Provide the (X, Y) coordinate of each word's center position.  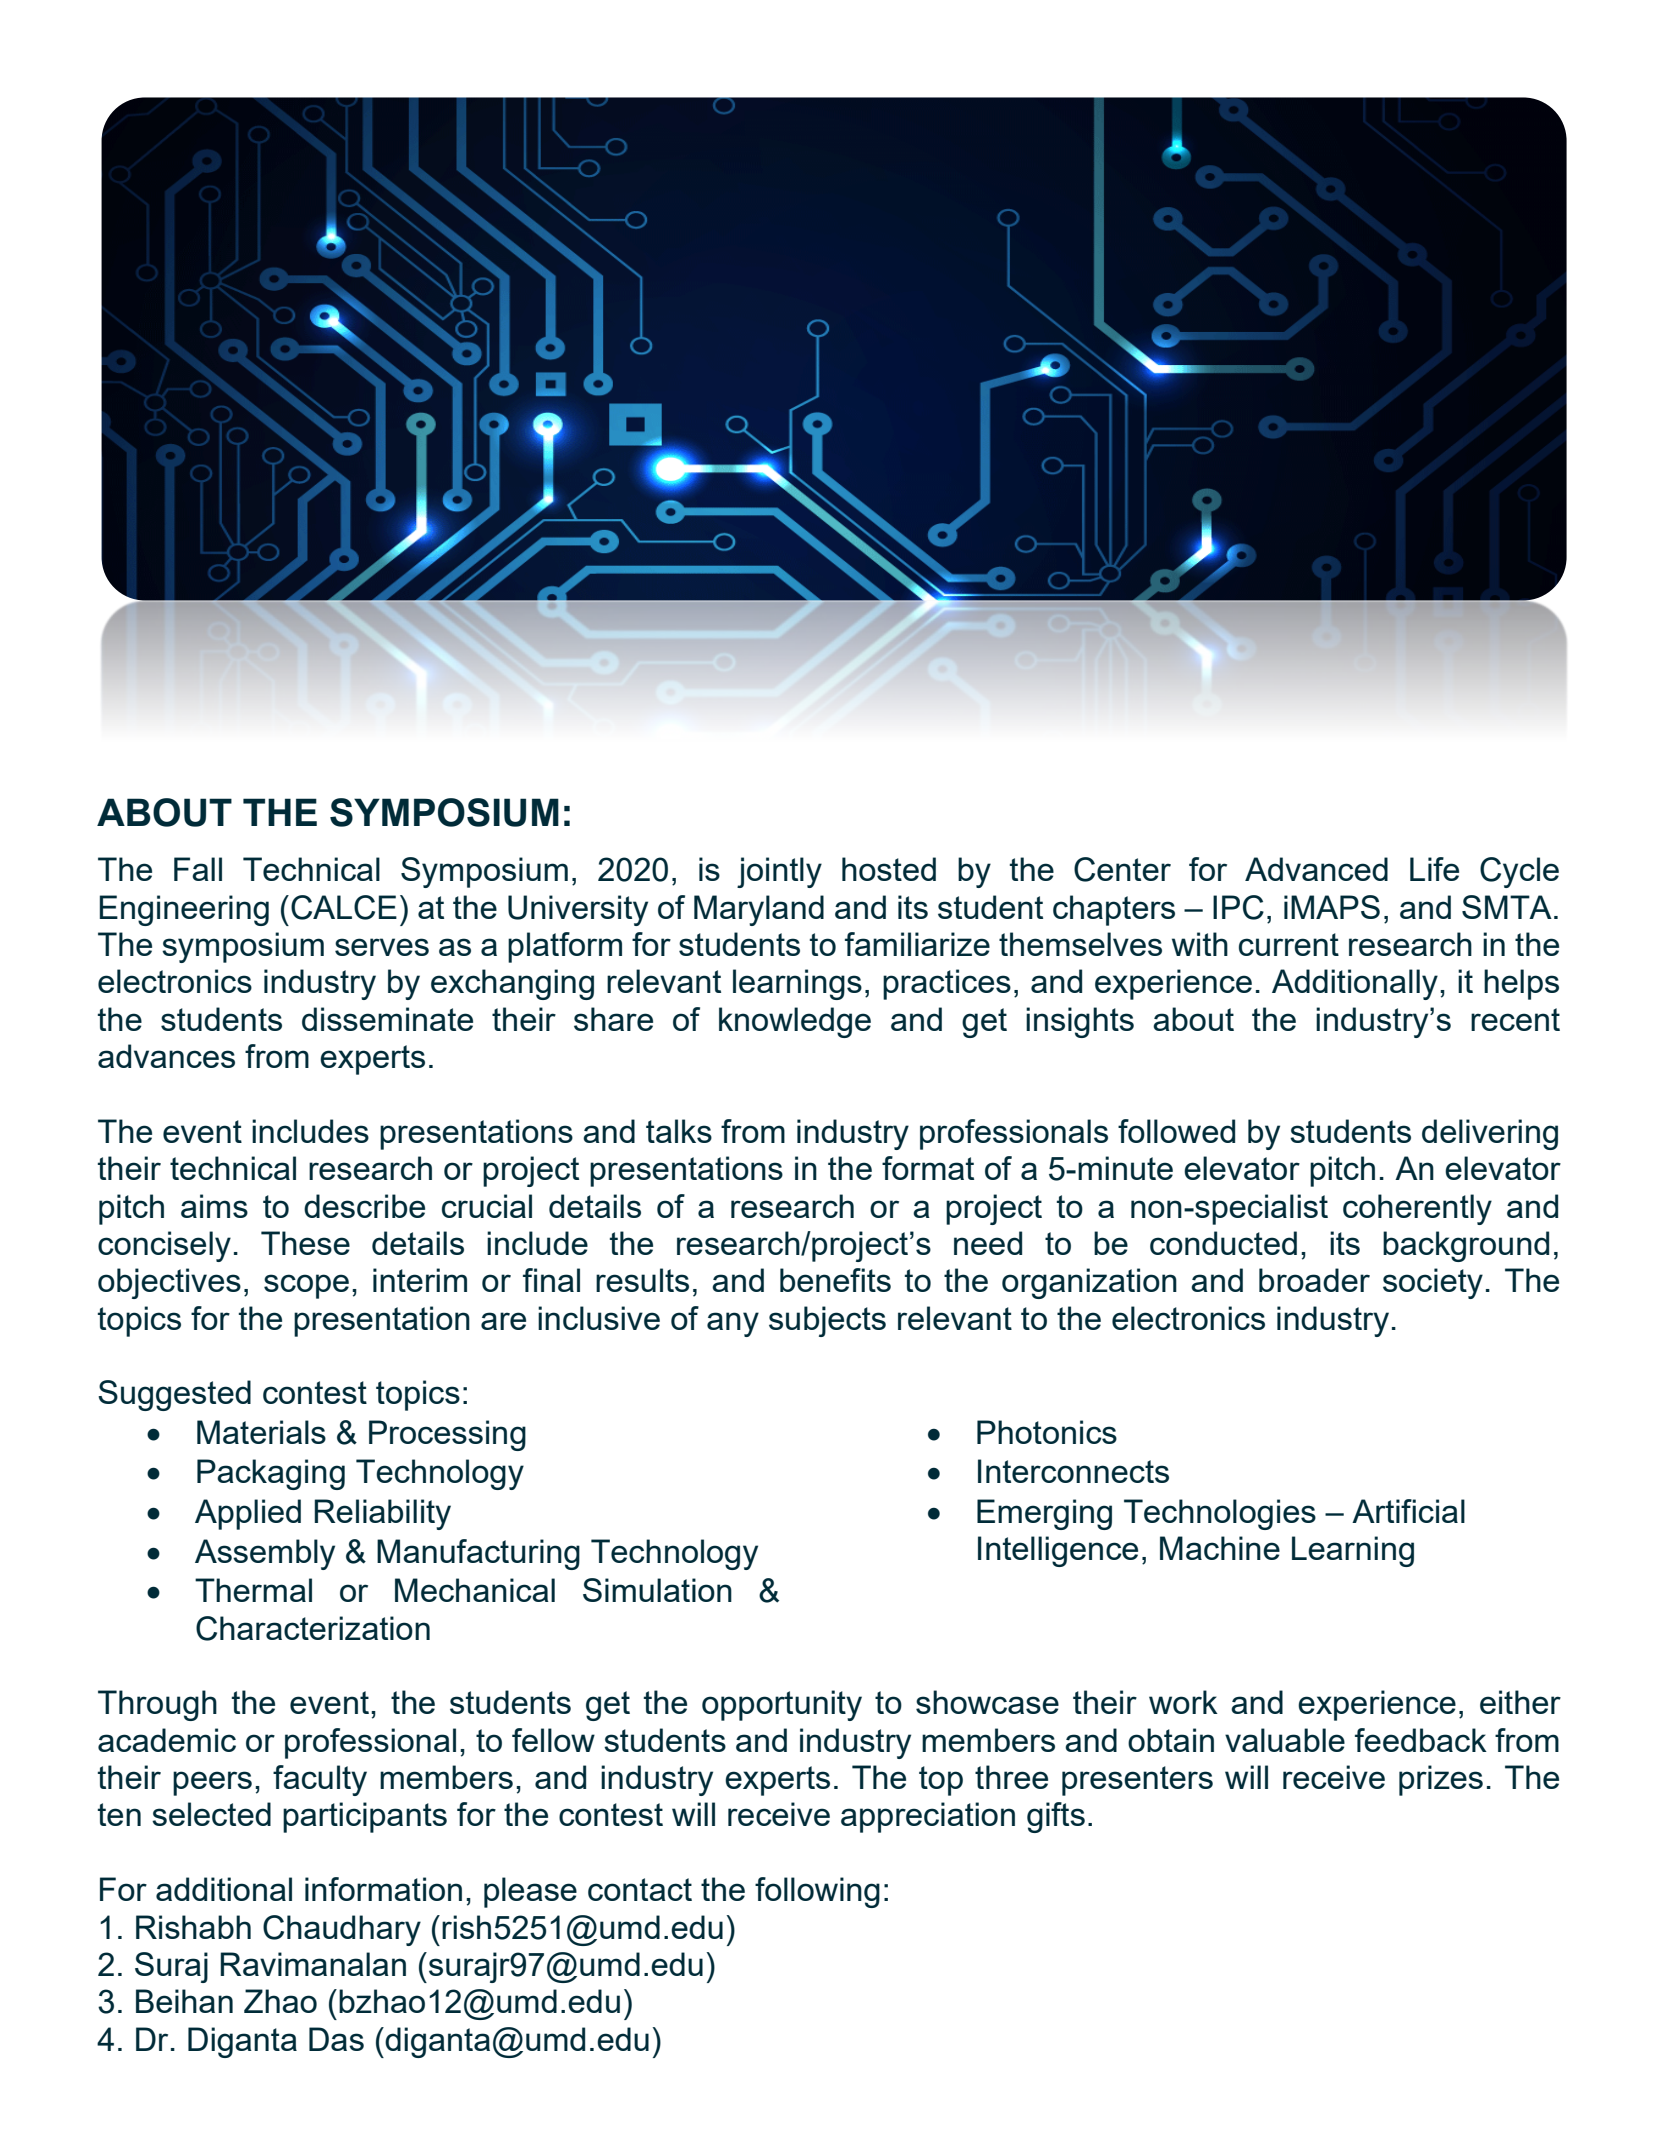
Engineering (184, 910)
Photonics (1047, 1432)
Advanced (1316, 869)
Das (336, 2039)
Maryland (759, 910)
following (817, 1892)
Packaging (271, 1474)
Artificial (1408, 1511)
